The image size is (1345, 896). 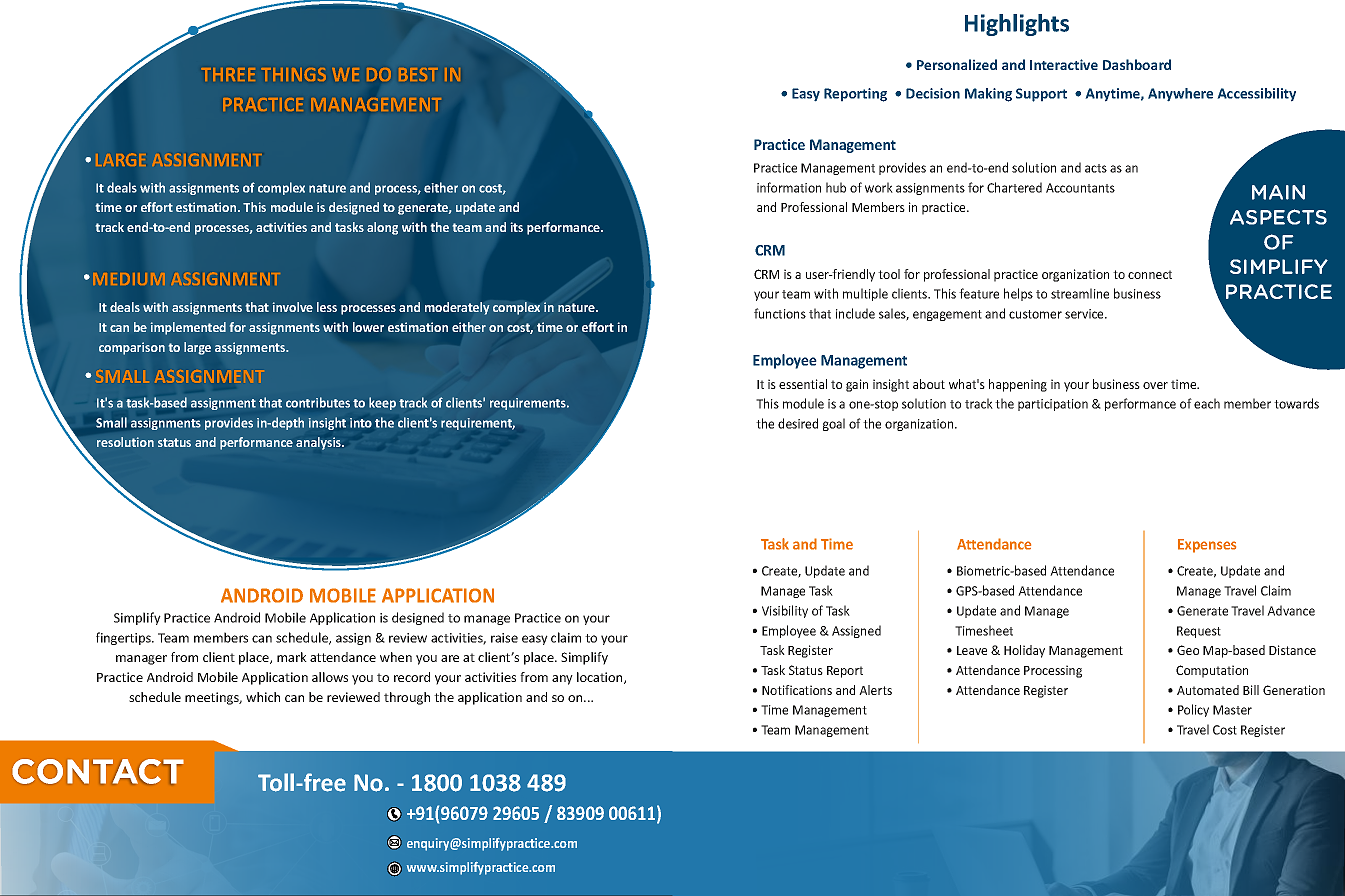 What do you see at coordinates (382, 228) in the document?
I see `along` at bounding box center [382, 228].
